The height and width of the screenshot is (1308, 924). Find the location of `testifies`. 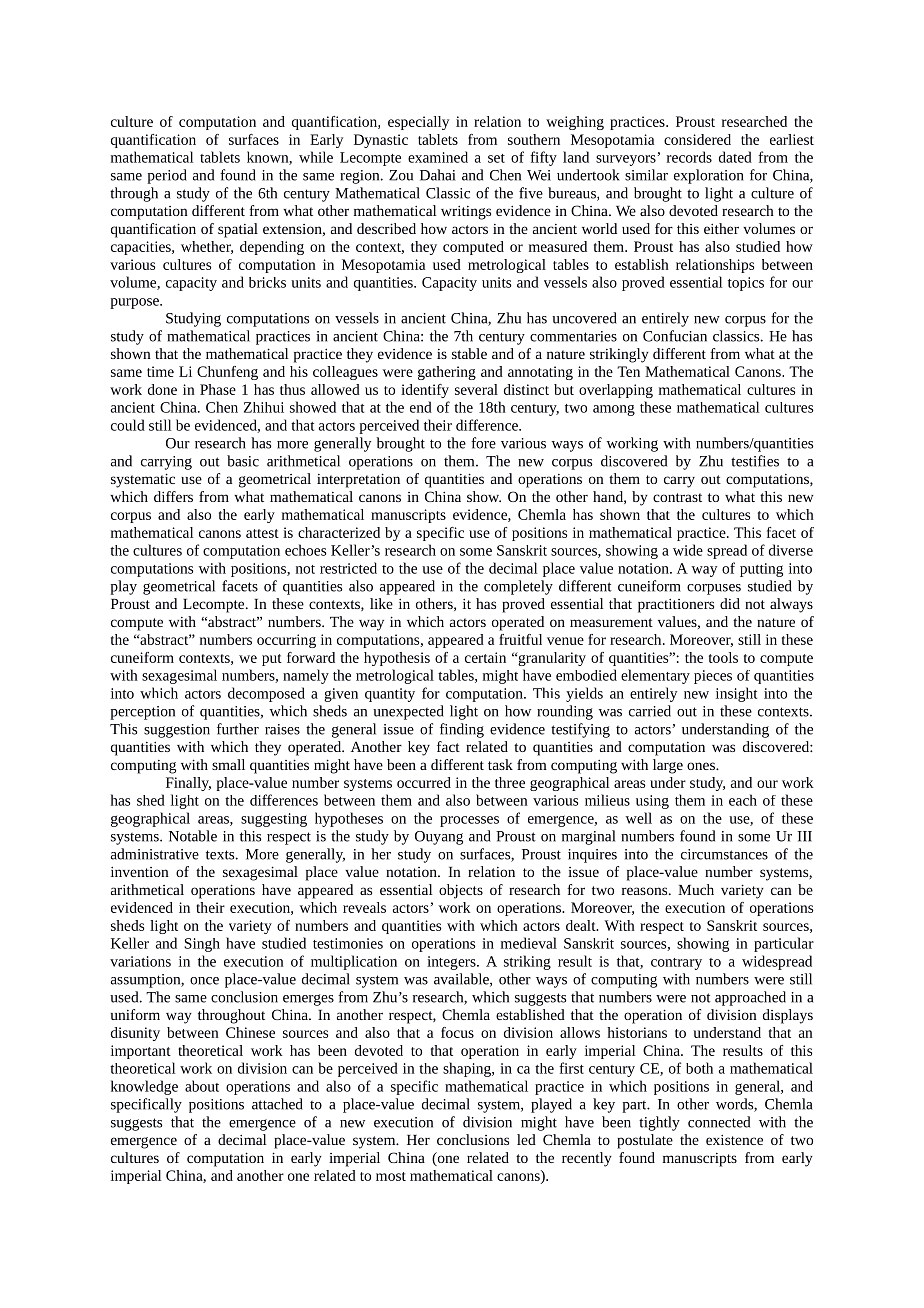

testifies is located at coordinates (755, 461).
